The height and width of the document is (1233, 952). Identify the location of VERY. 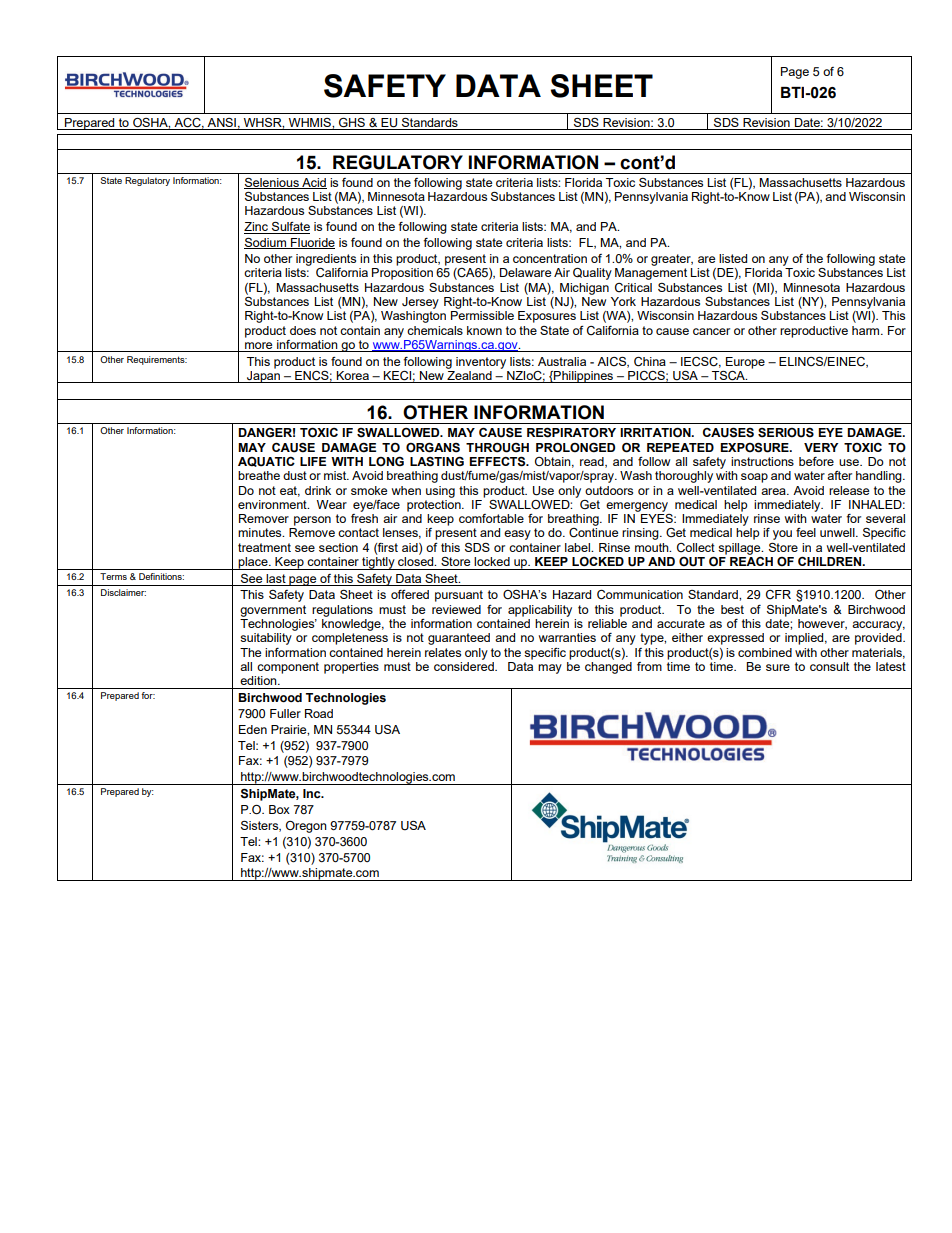
(821, 447).
